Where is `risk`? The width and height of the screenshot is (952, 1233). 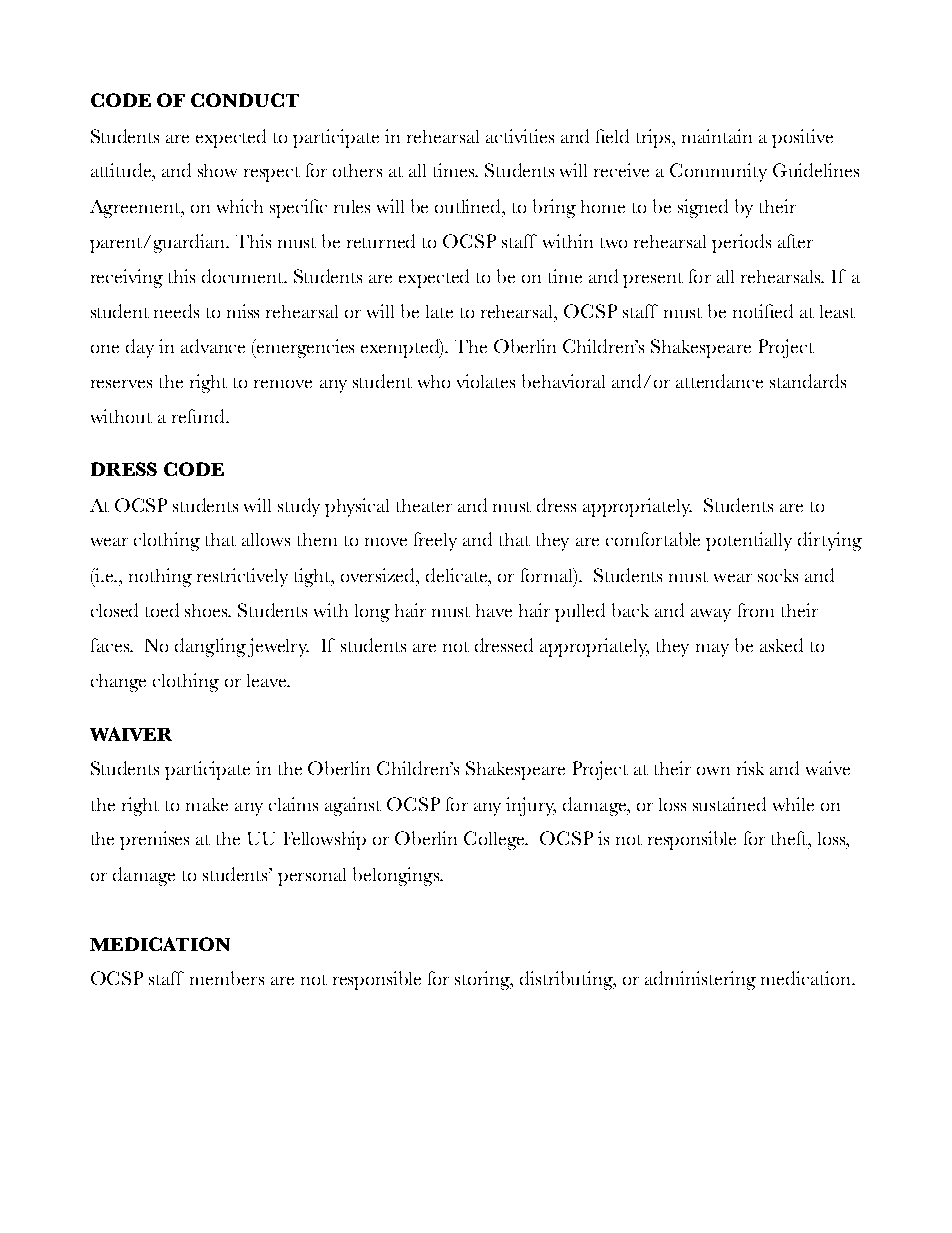 risk is located at coordinates (750, 768).
